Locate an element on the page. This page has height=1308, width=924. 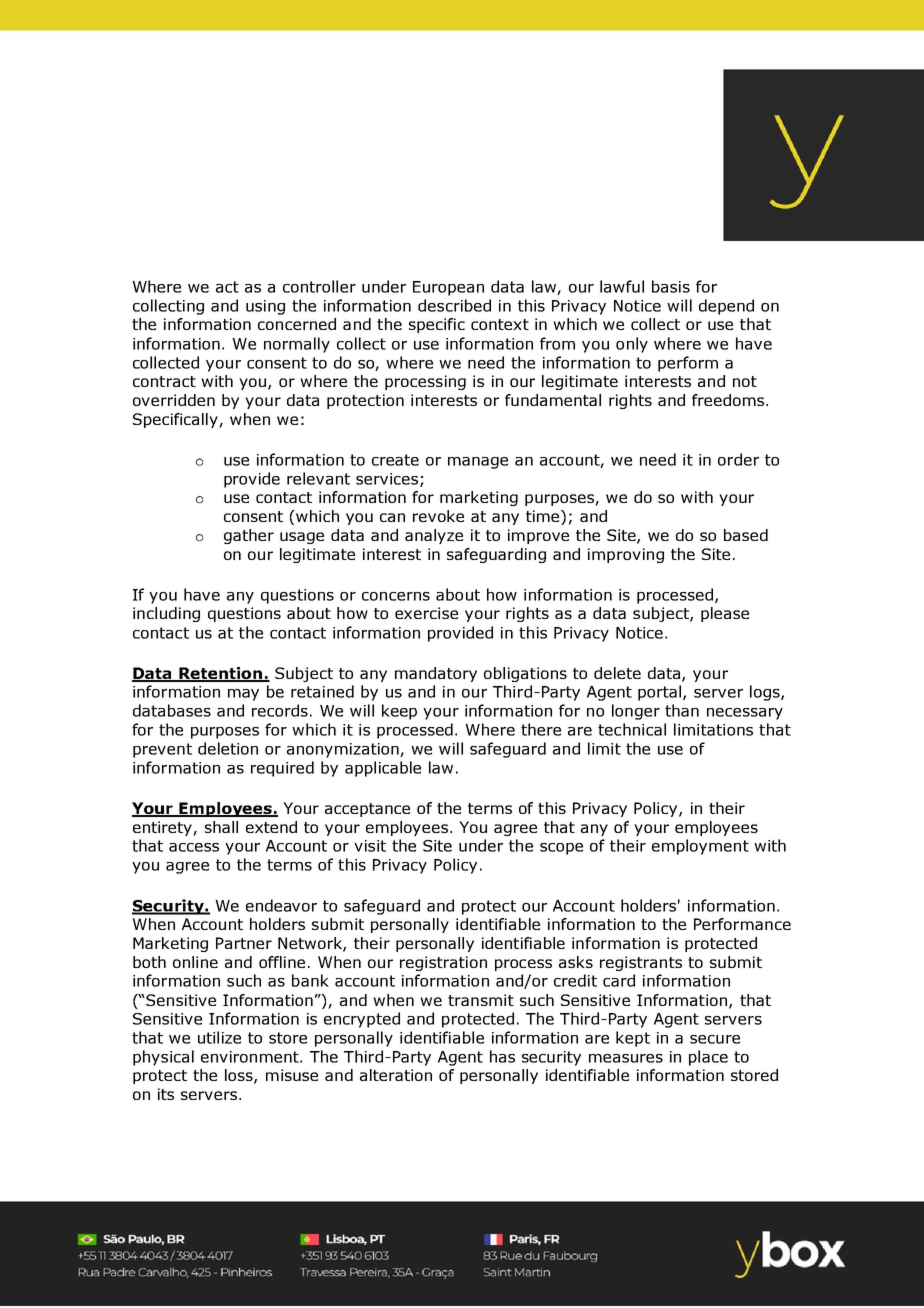
depend is located at coordinates (726, 307).
